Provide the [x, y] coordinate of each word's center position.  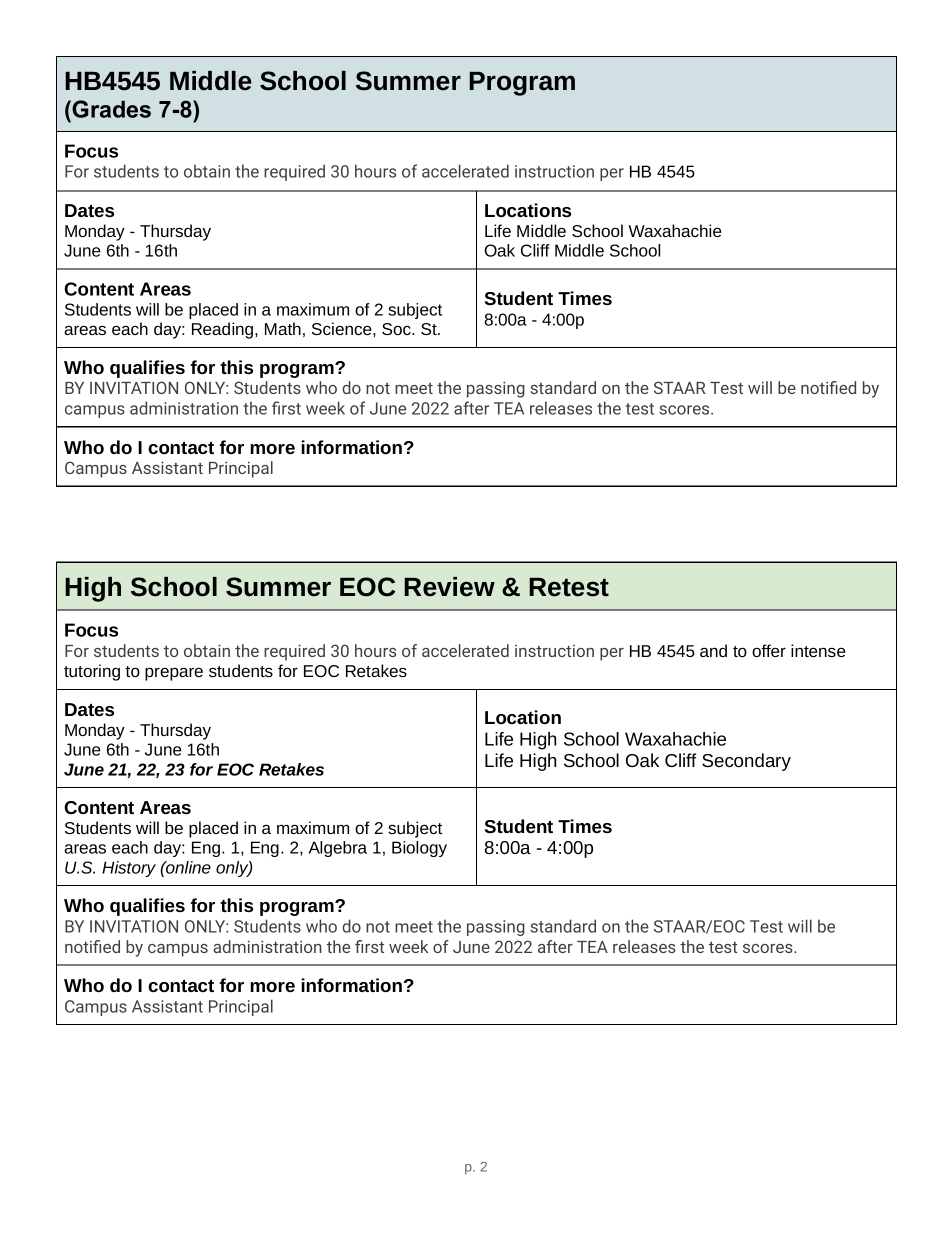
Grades [111, 109]
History [129, 869]
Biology [419, 849]
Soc [397, 329]
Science [343, 328]
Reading [224, 330]
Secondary [746, 762]
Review [449, 587]
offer [769, 650]
